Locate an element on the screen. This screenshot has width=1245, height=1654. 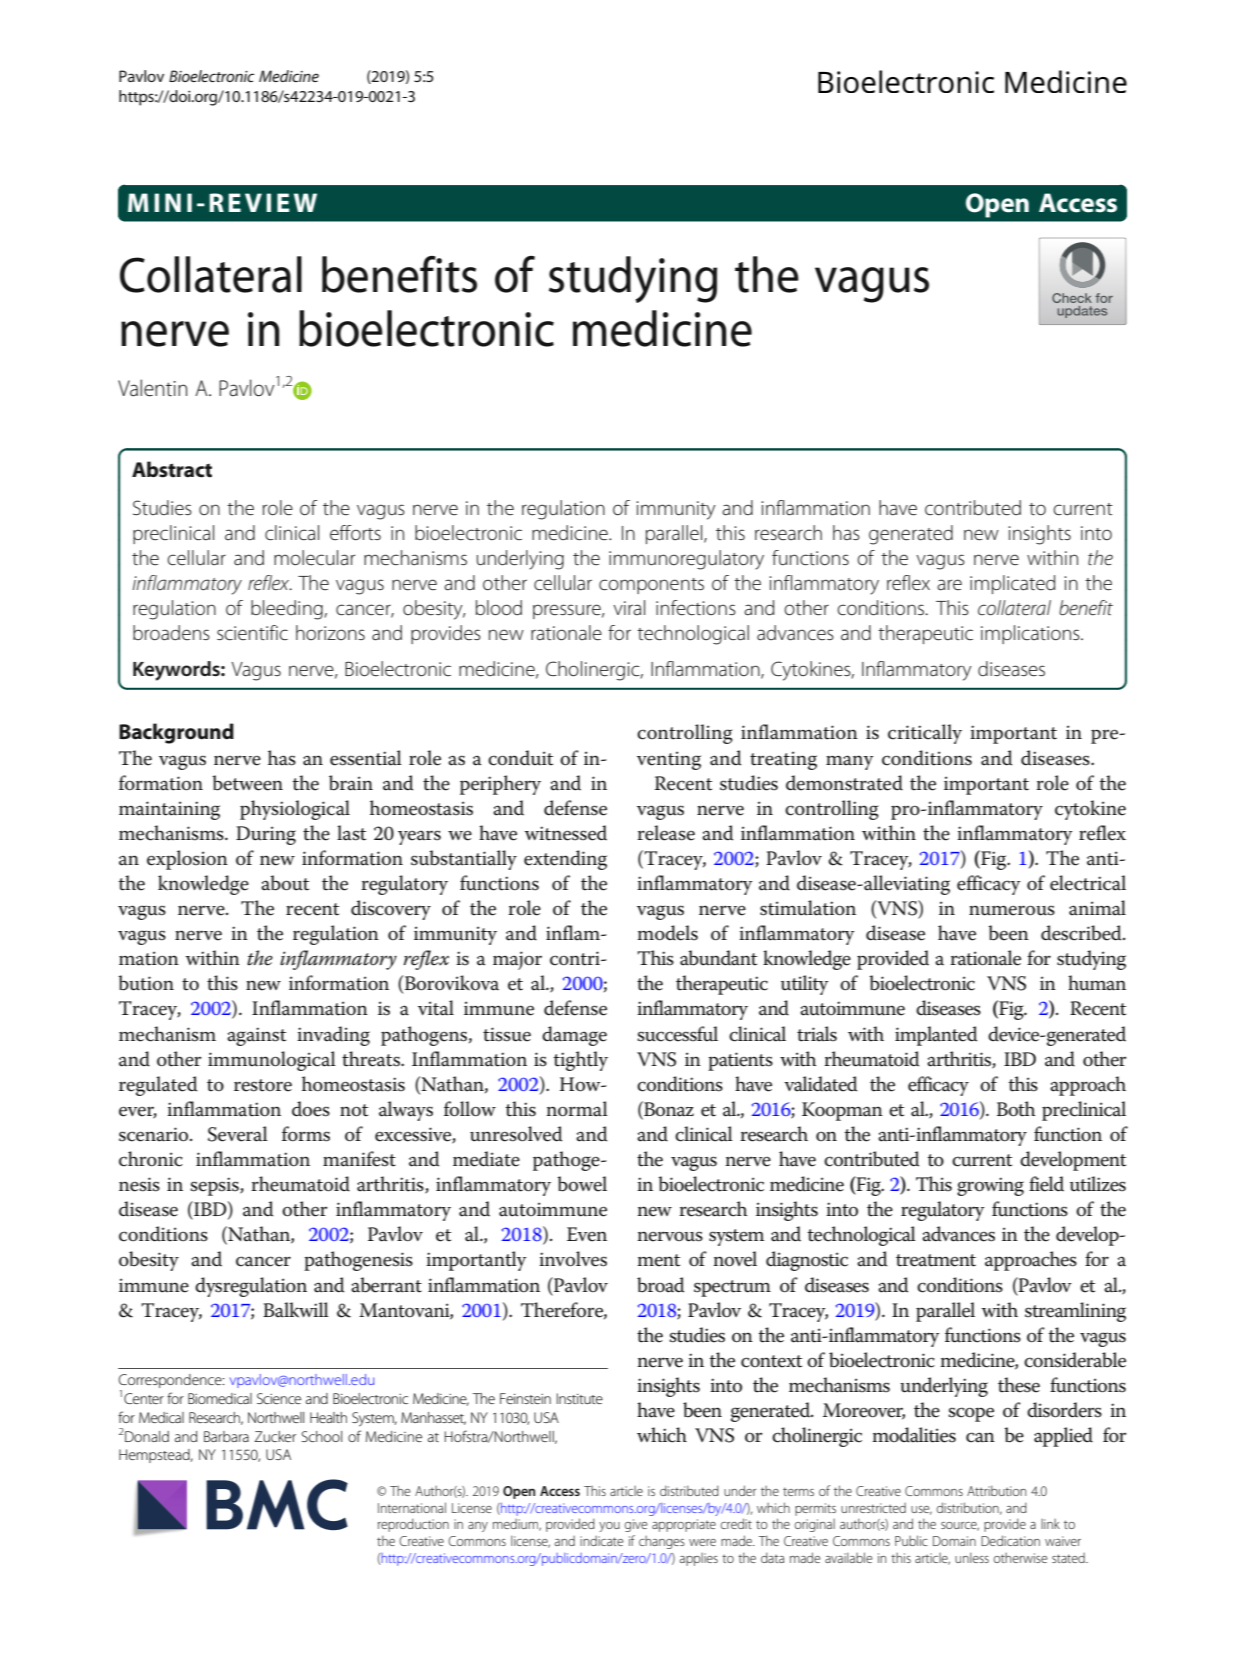
Zucker is located at coordinates (275, 1436).
